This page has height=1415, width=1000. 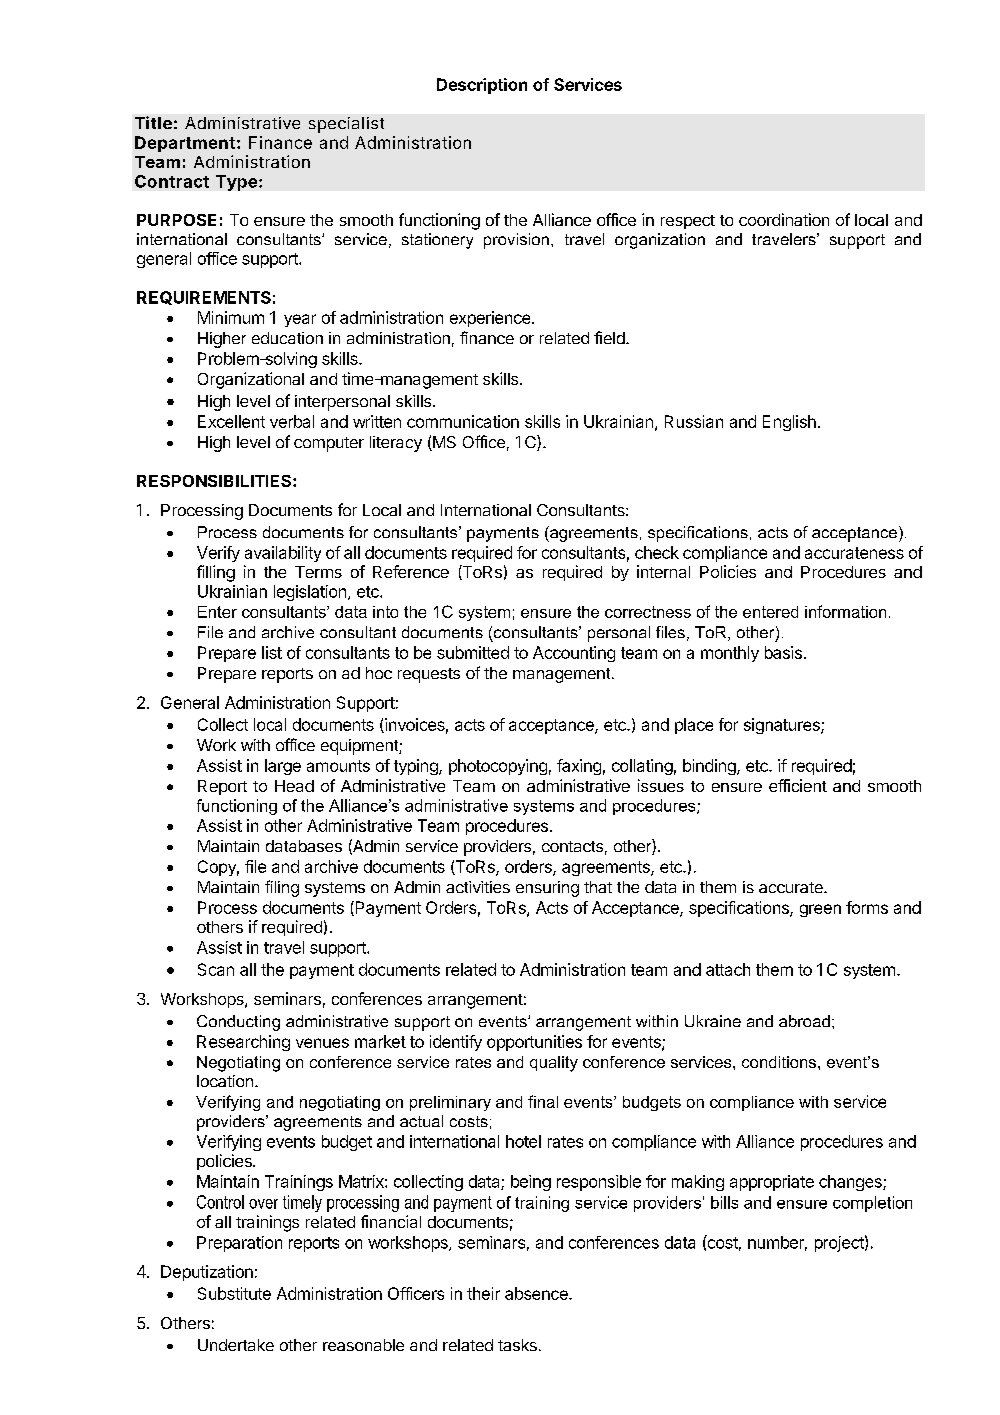 I want to click on bills, so click(x=724, y=1202).
